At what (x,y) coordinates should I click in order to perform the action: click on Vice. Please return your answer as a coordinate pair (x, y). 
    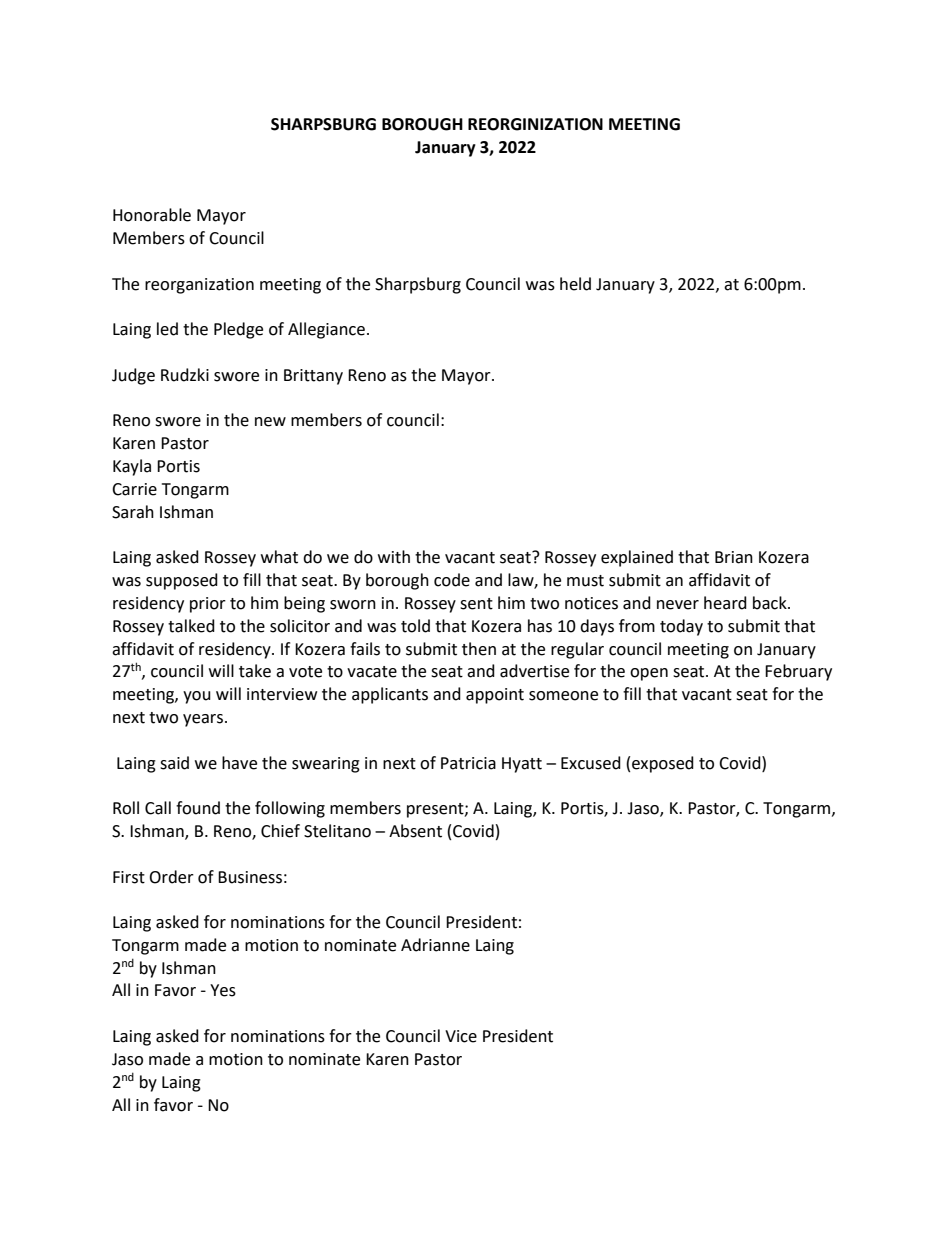
    Looking at the image, I should click on (461, 1036).
